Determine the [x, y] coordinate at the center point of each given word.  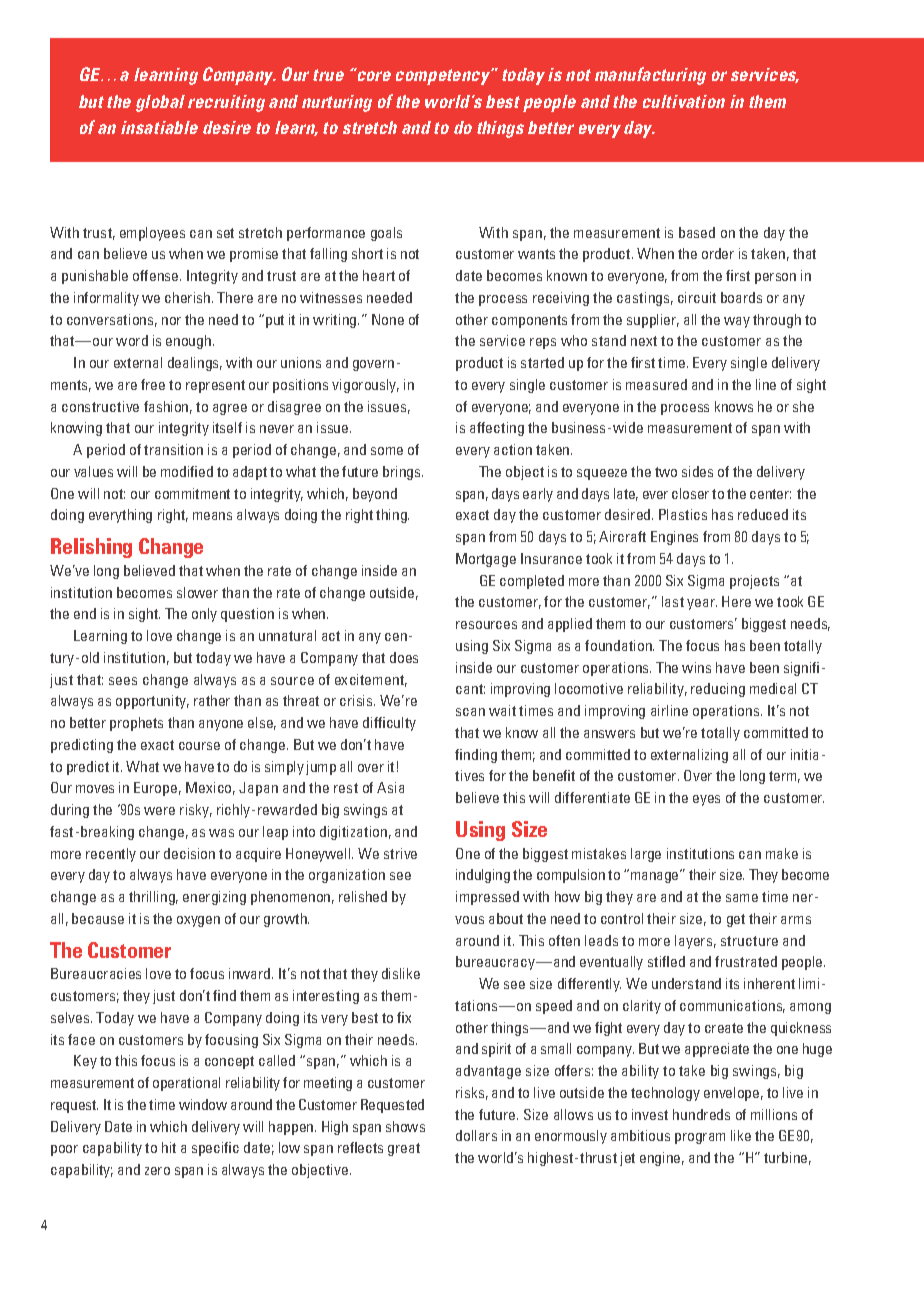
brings [403, 473]
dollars [476, 1135]
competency [444, 76]
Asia [390, 787]
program [700, 1138]
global [160, 103]
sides [697, 471]
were [159, 811]
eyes [706, 800]
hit [169, 1147]
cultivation [684, 101]
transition [173, 449]
